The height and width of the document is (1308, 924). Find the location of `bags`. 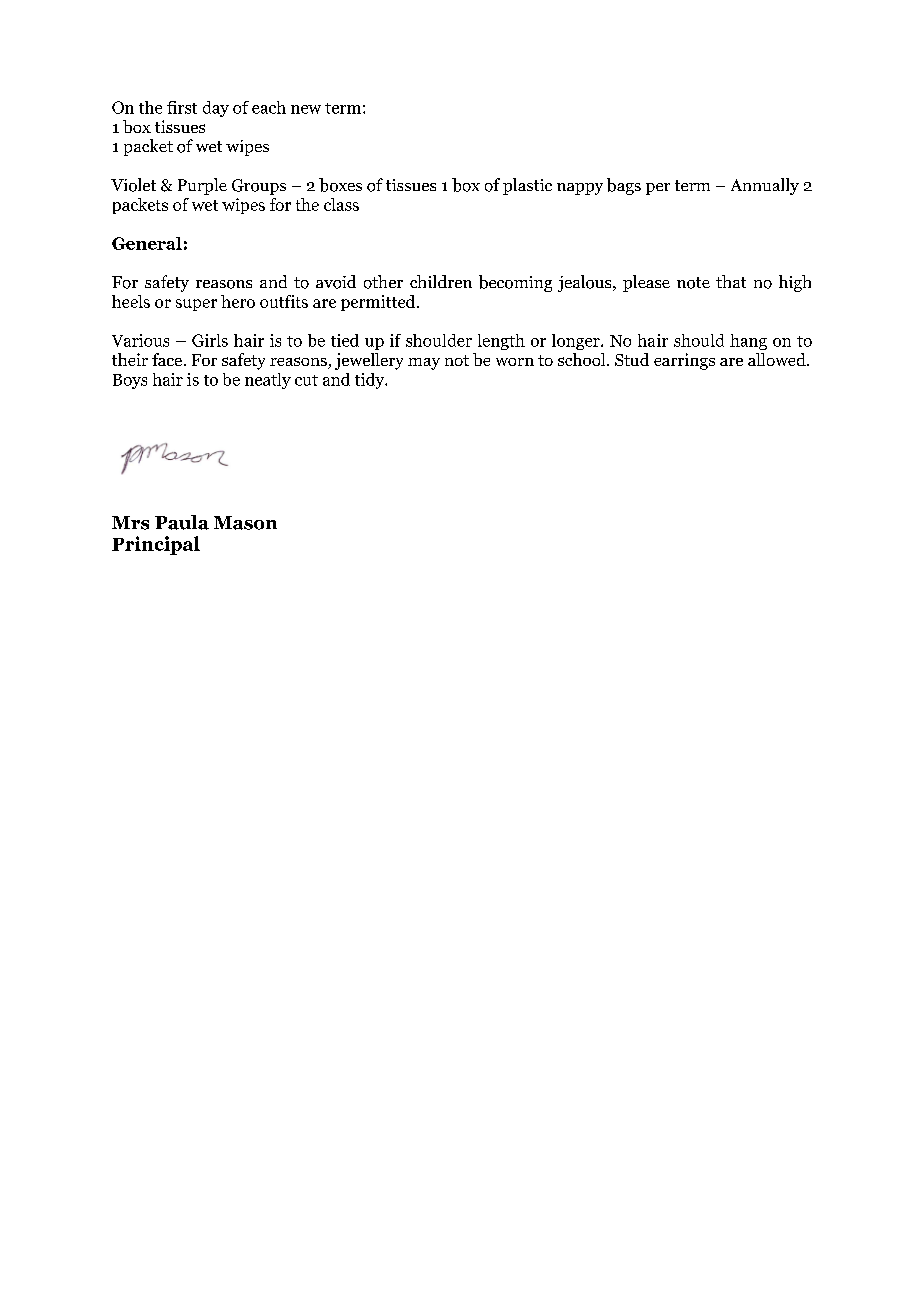

bags is located at coordinates (624, 186).
